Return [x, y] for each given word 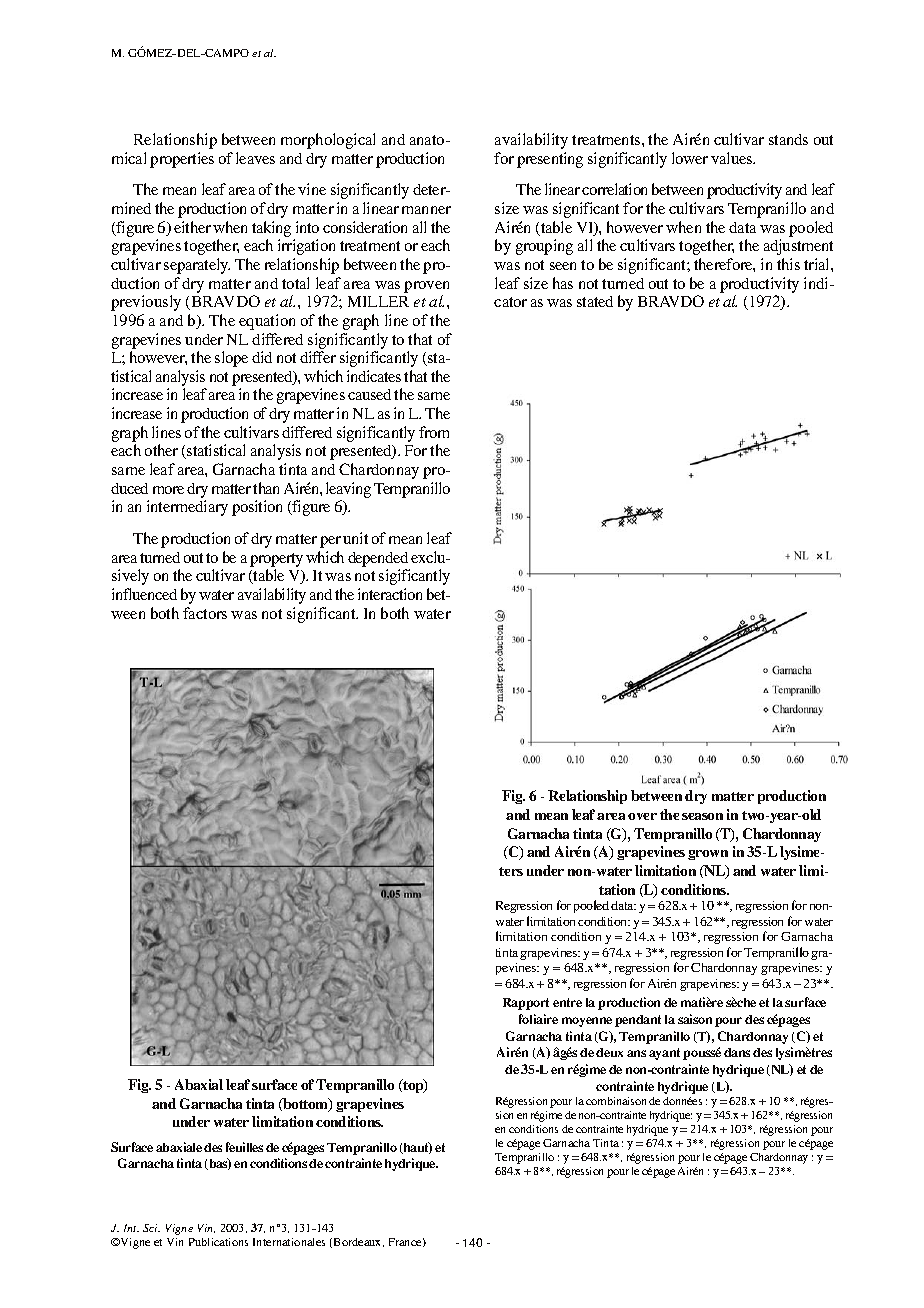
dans [737, 1052]
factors [205, 613]
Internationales [289, 1242]
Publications [218, 1242]
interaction [390, 594]
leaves [255, 158]
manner [426, 210]
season [702, 816]
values [733, 158]
